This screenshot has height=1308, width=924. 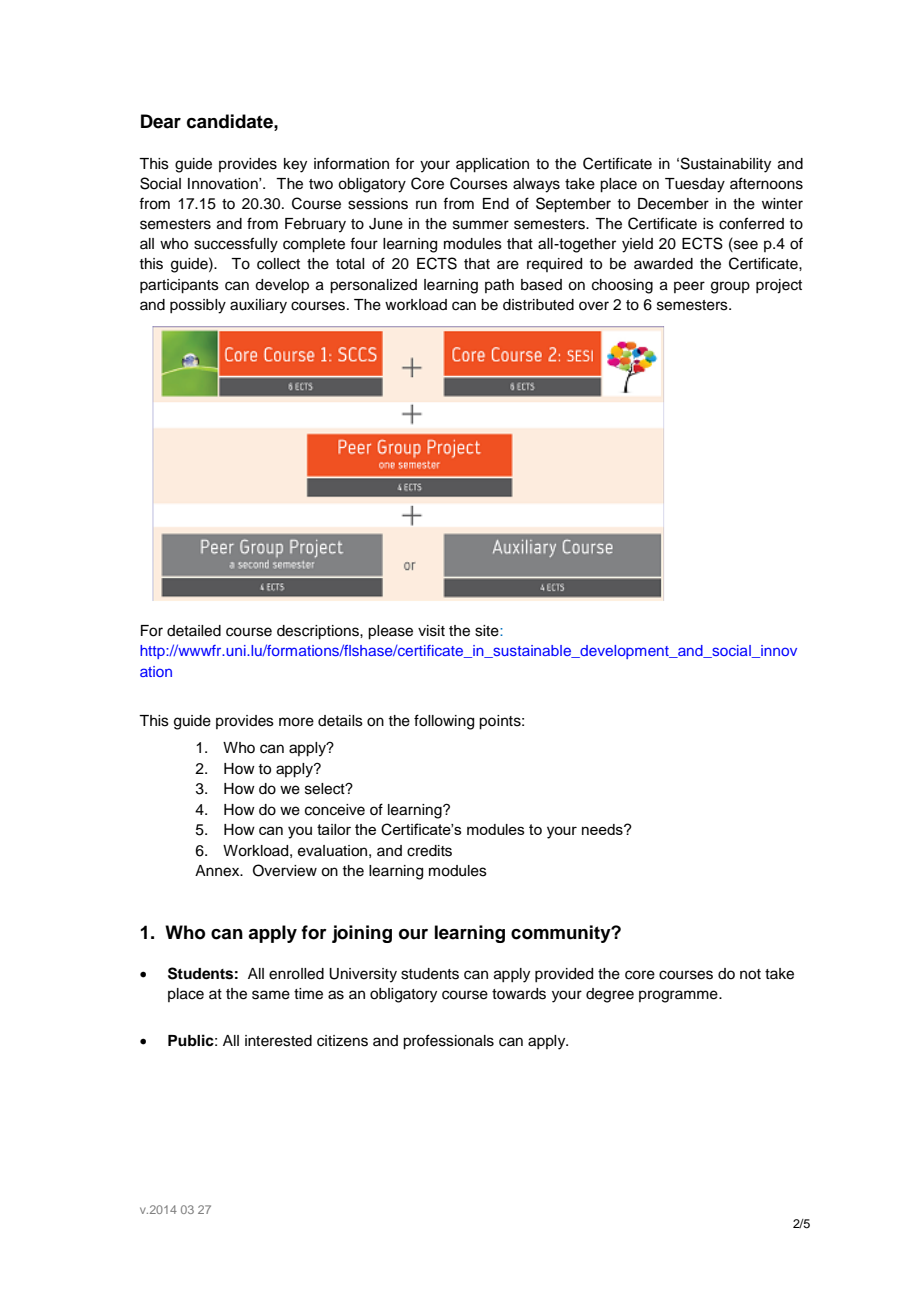 What do you see at coordinates (679, 996) in the screenshot?
I see `programme` at bounding box center [679, 996].
